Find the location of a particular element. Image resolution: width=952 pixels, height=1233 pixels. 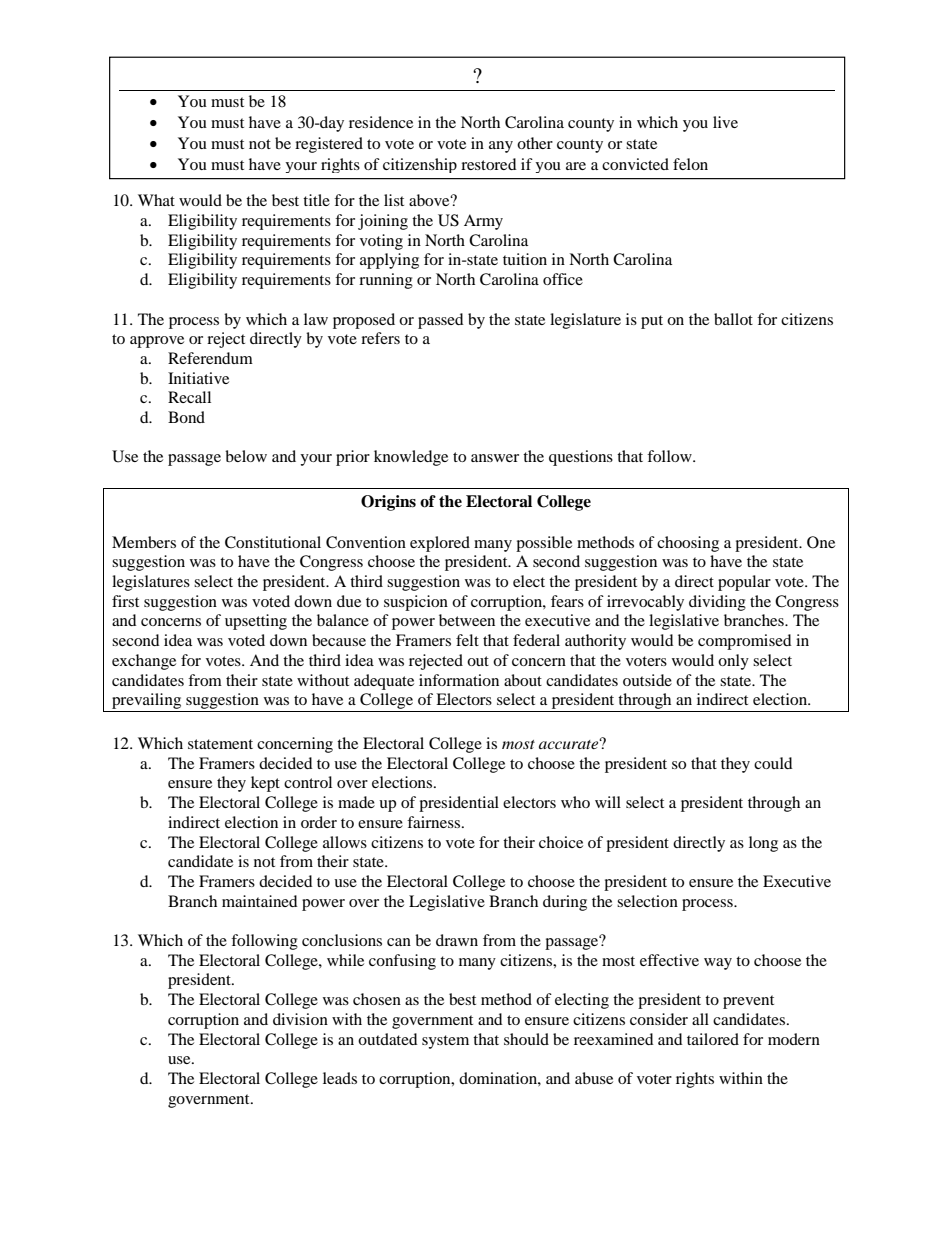

choosing is located at coordinates (688, 544).
